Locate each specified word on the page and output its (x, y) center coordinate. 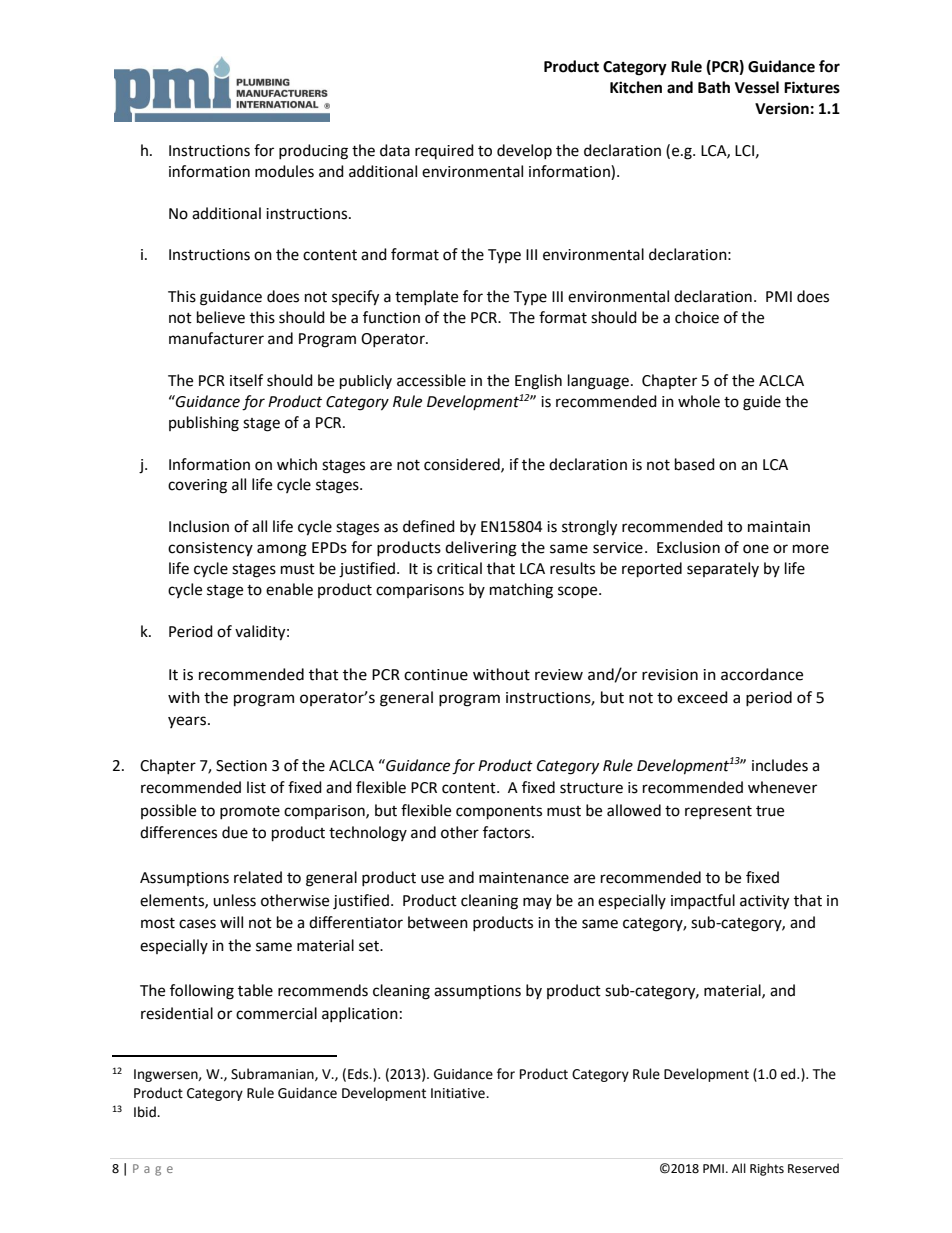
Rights (767, 1169)
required (444, 151)
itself (246, 380)
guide (762, 403)
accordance (762, 674)
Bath (714, 87)
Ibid (146, 1112)
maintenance (524, 878)
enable (289, 589)
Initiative (459, 1093)
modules (284, 171)
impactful (703, 901)
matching (521, 591)
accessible (431, 380)
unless (234, 900)
